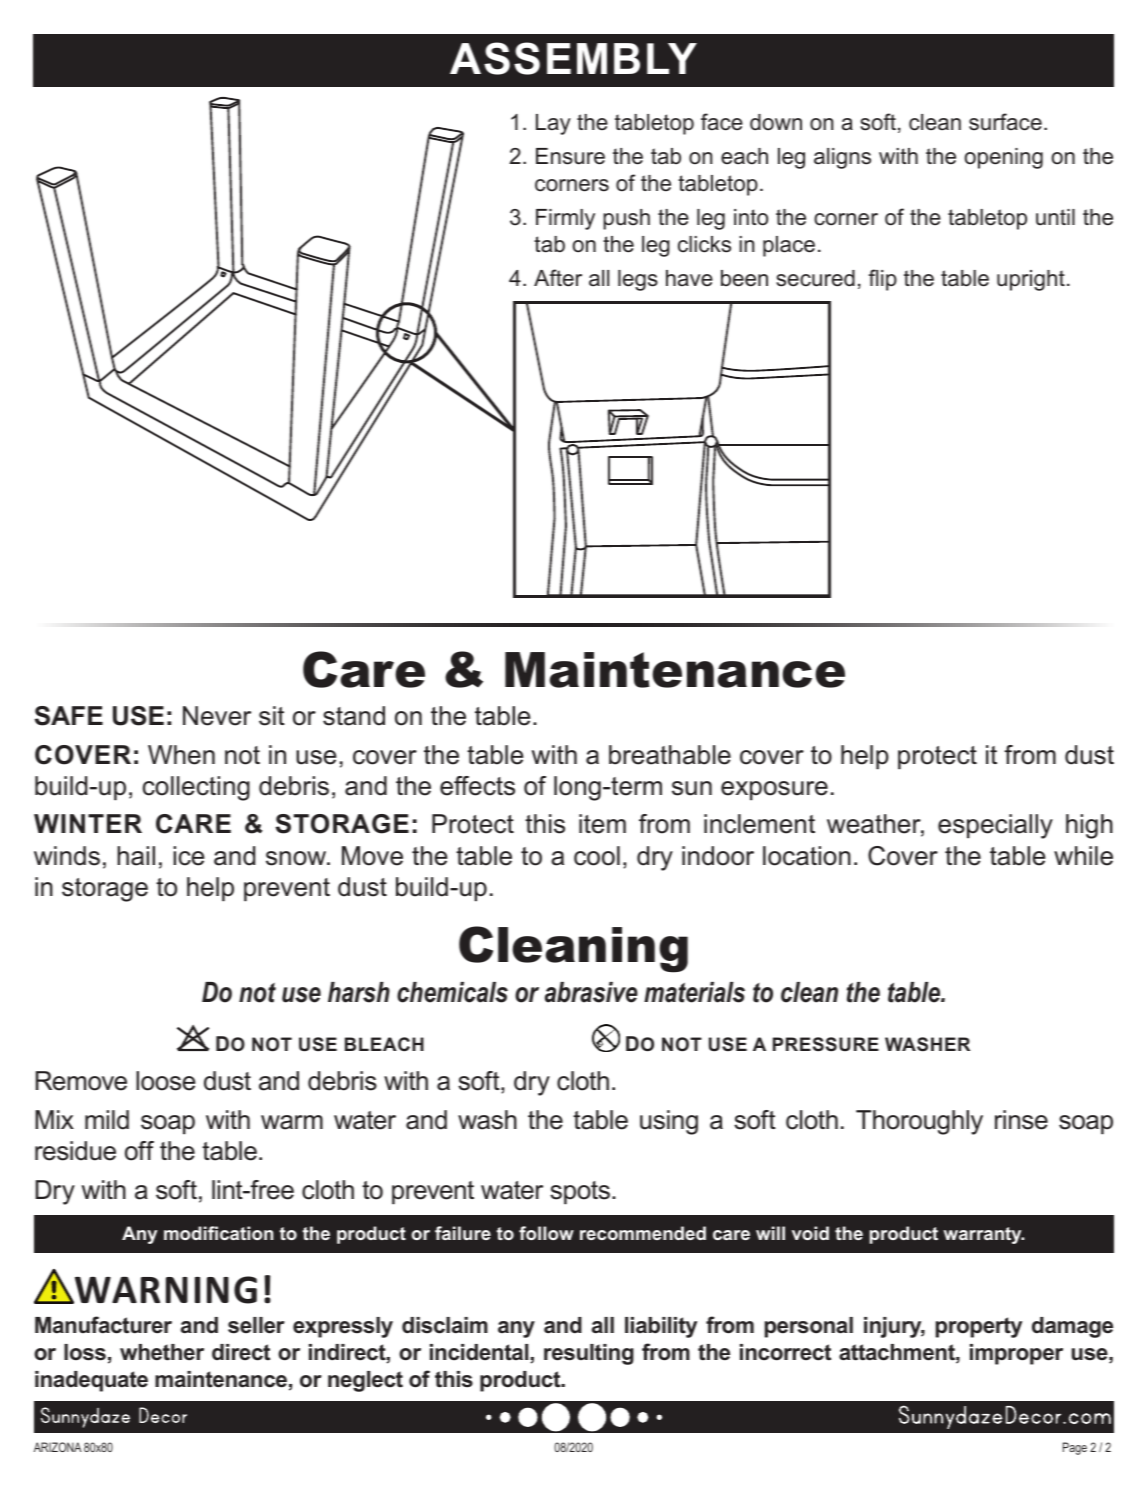 This screenshot has height=1486, width=1148. I want to click on Never, so click(217, 716).
